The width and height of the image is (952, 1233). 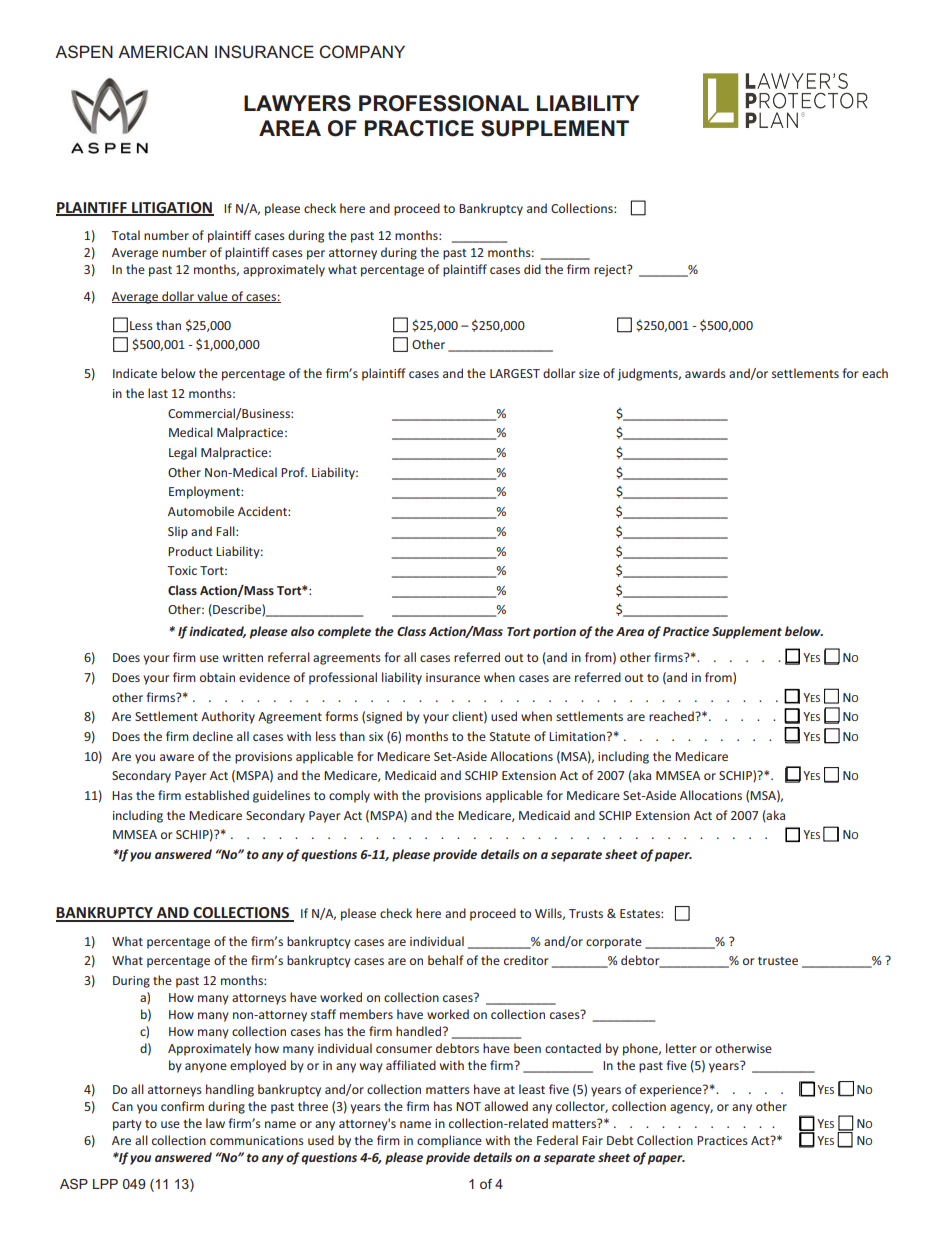 What do you see at coordinates (163, 51) in the image?
I see `AMERICAN` at bounding box center [163, 51].
